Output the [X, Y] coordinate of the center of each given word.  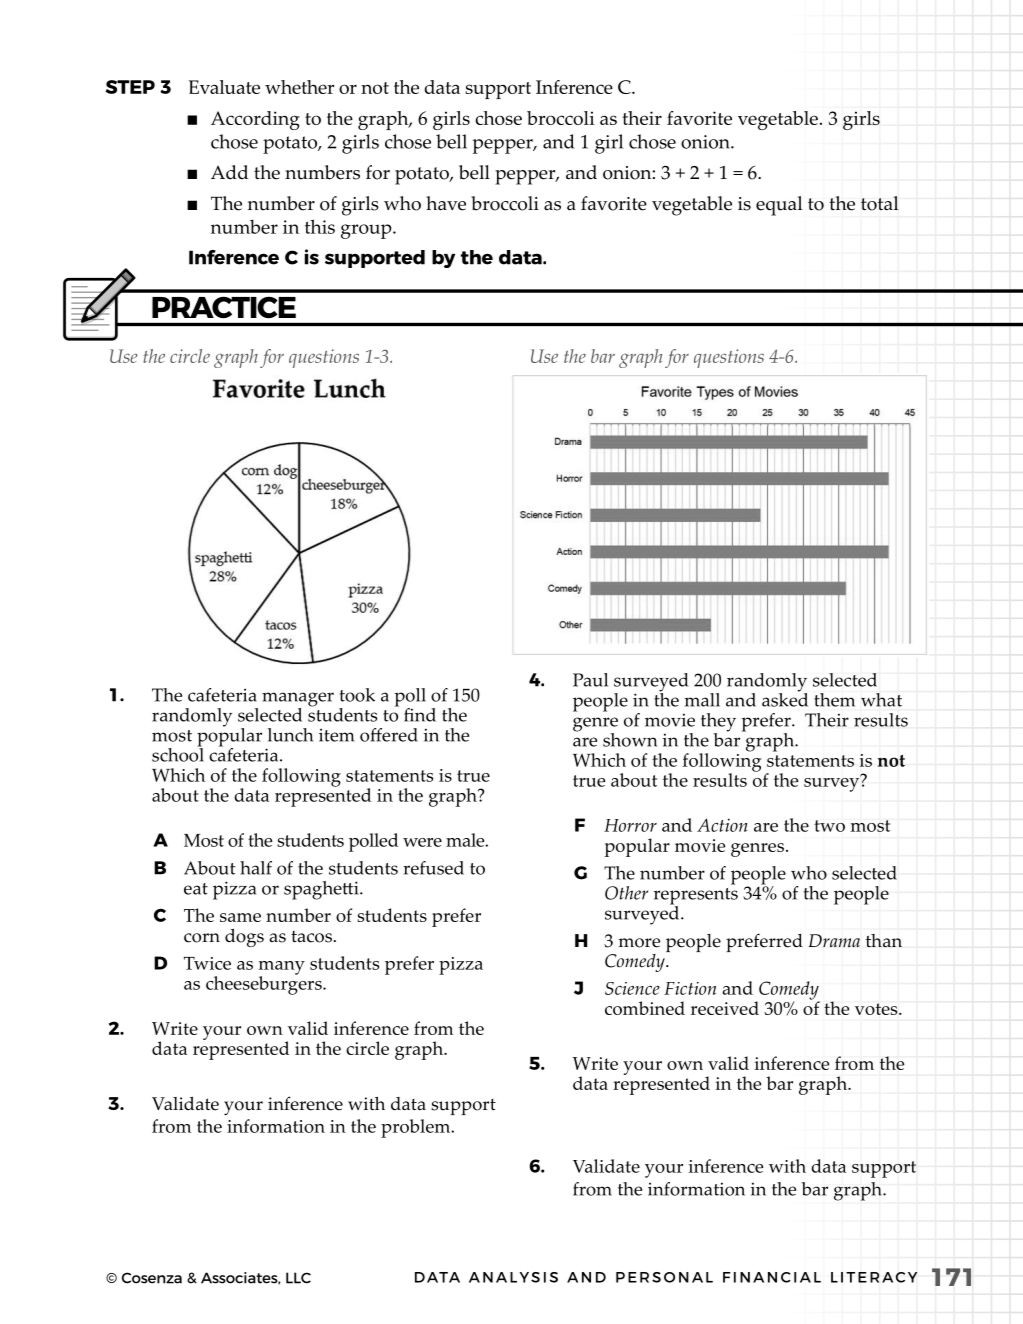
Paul [590, 680]
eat [196, 889]
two [829, 826]
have [446, 203]
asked [785, 698]
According [255, 120]
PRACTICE [224, 307]
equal [779, 206]
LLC [298, 1278]
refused [433, 868]
